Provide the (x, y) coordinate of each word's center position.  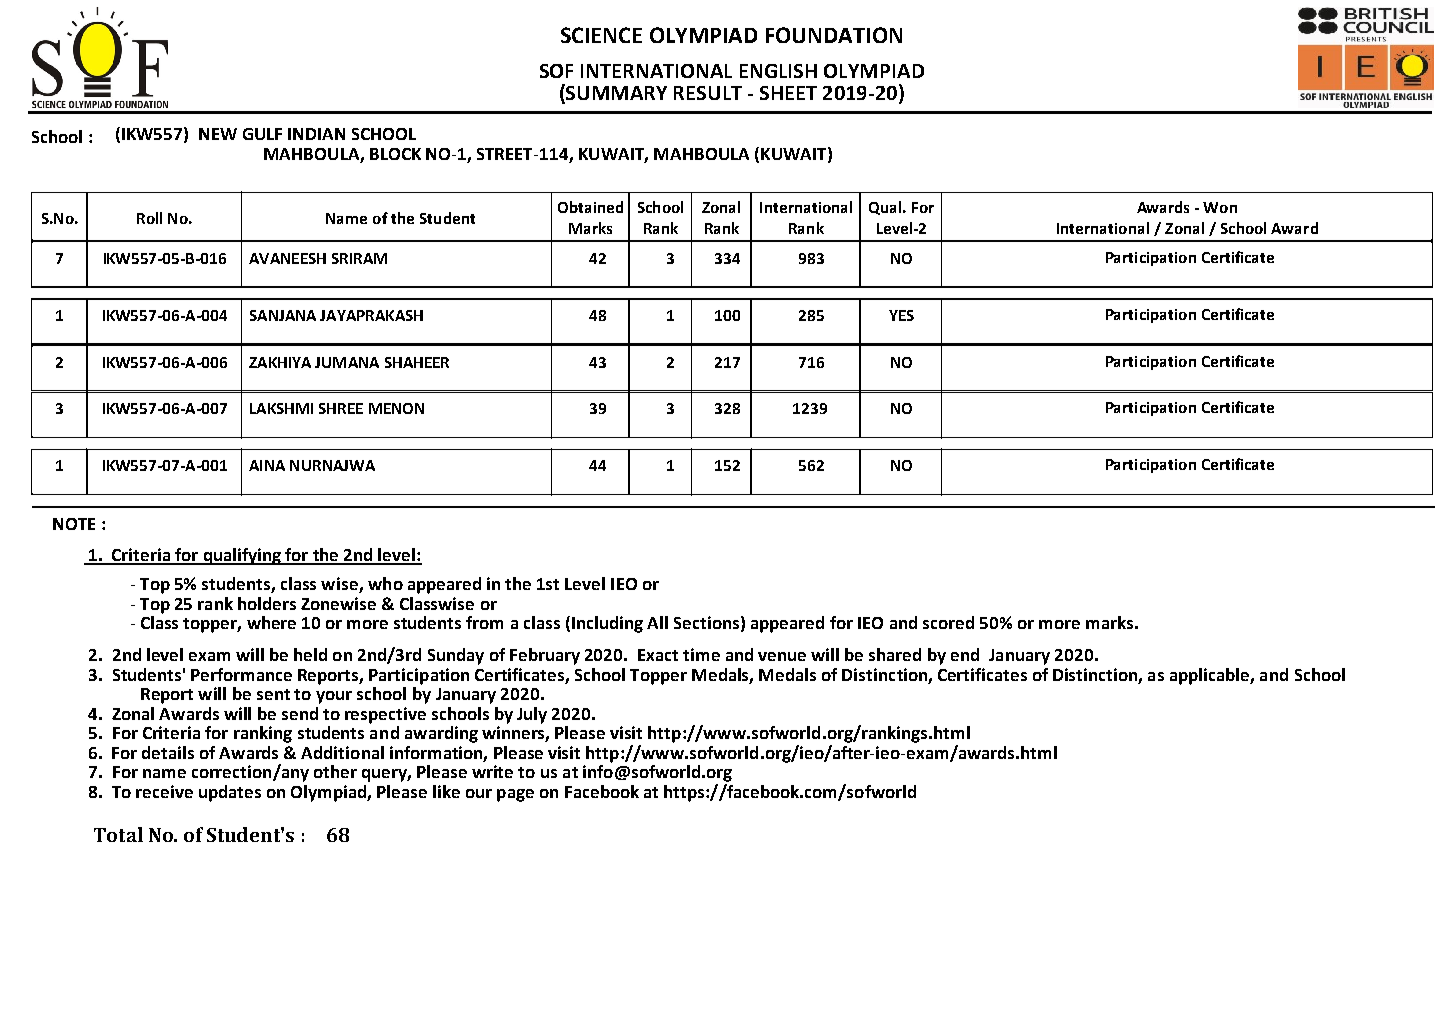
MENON (396, 408)
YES (901, 315)
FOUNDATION (834, 35)
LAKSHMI (281, 408)
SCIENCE (601, 35)
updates (230, 793)
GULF (262, 134)
